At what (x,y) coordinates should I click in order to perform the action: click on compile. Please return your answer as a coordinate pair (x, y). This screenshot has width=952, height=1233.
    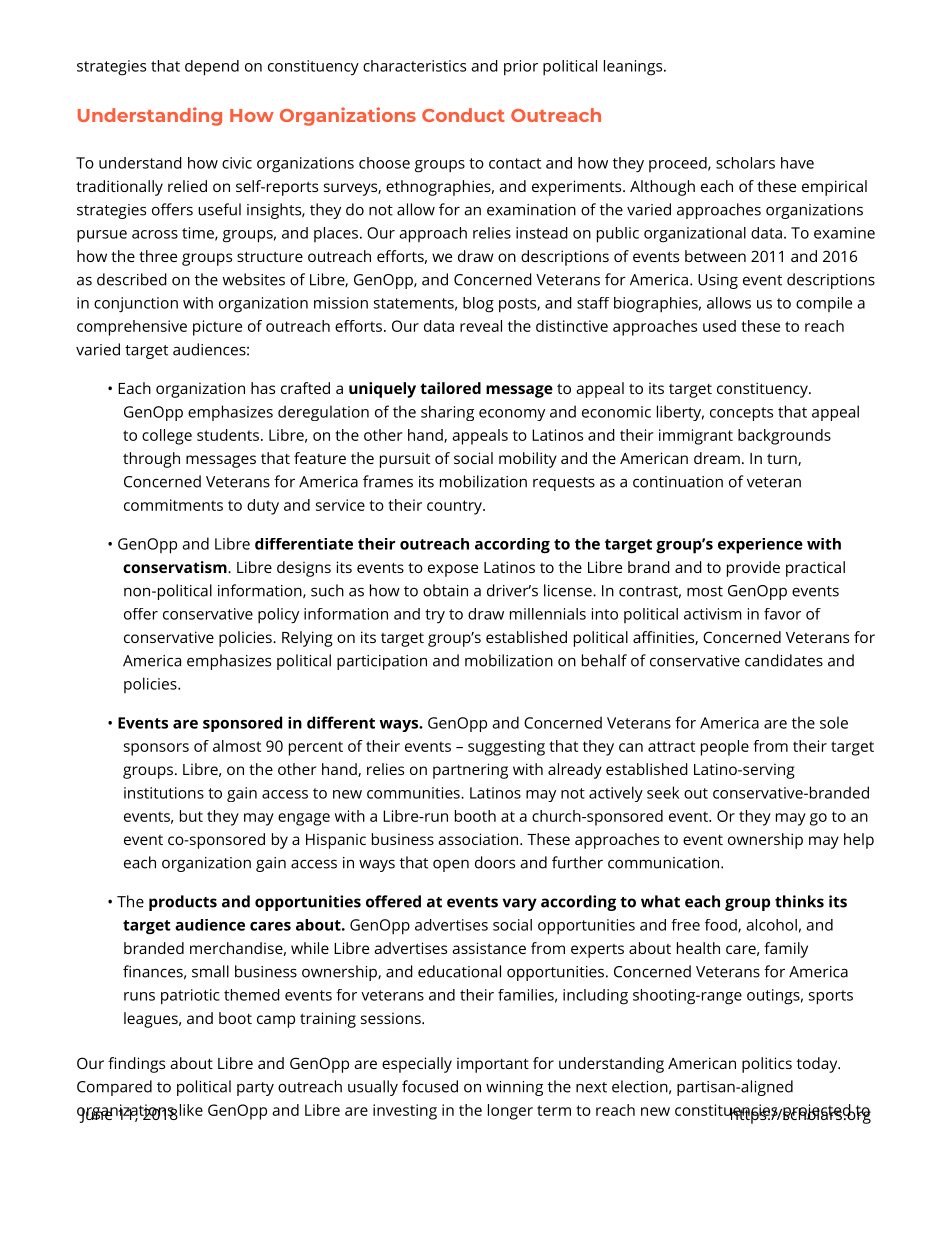
    Looking at the image, I should click on (824, 304).
